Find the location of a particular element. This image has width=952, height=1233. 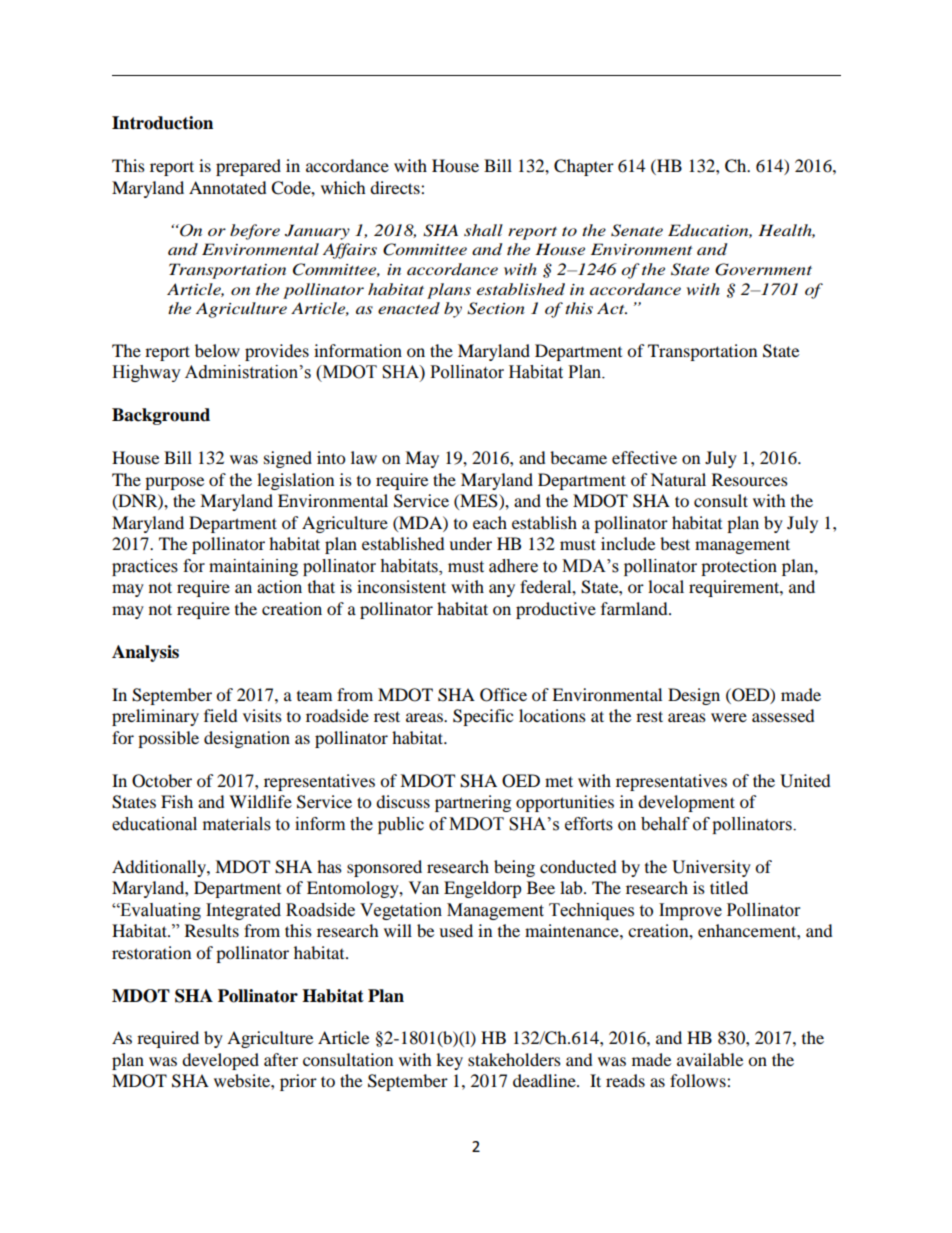

Resources is located at coordinates (750, 479).
